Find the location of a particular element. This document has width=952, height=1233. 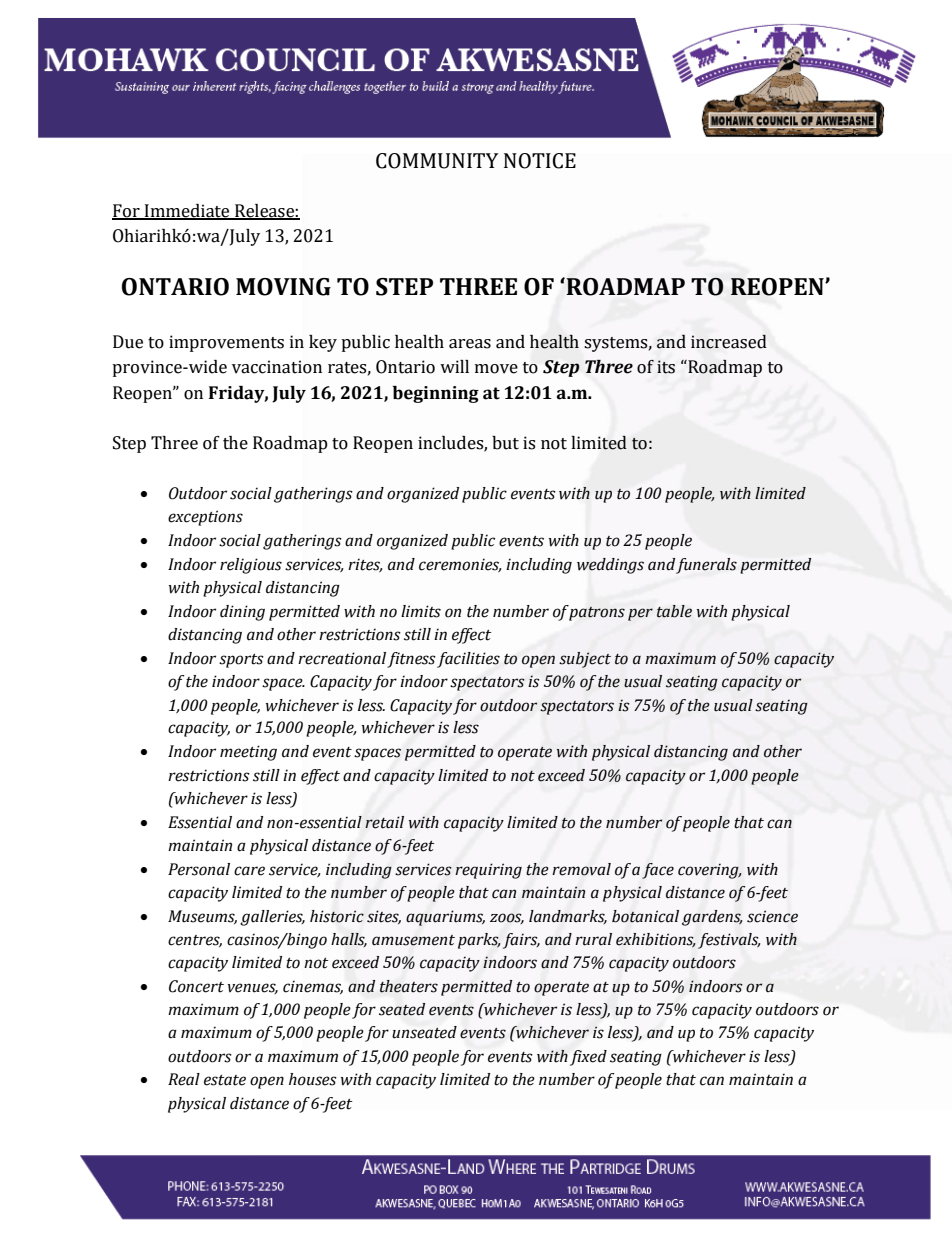

COMMUNITY is located at coordinates (437, 161).
